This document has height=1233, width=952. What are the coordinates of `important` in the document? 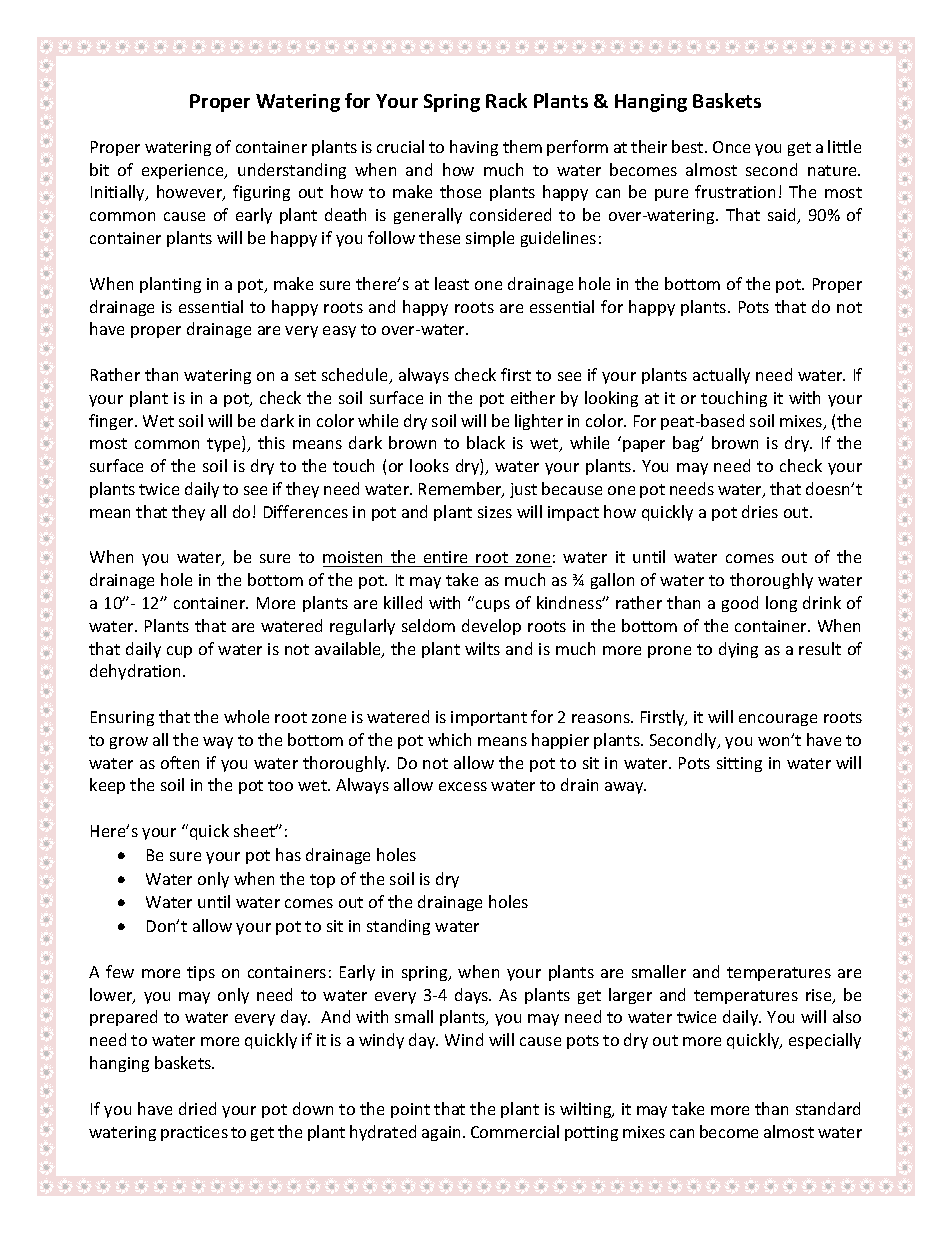 It's located at (489, 718).
